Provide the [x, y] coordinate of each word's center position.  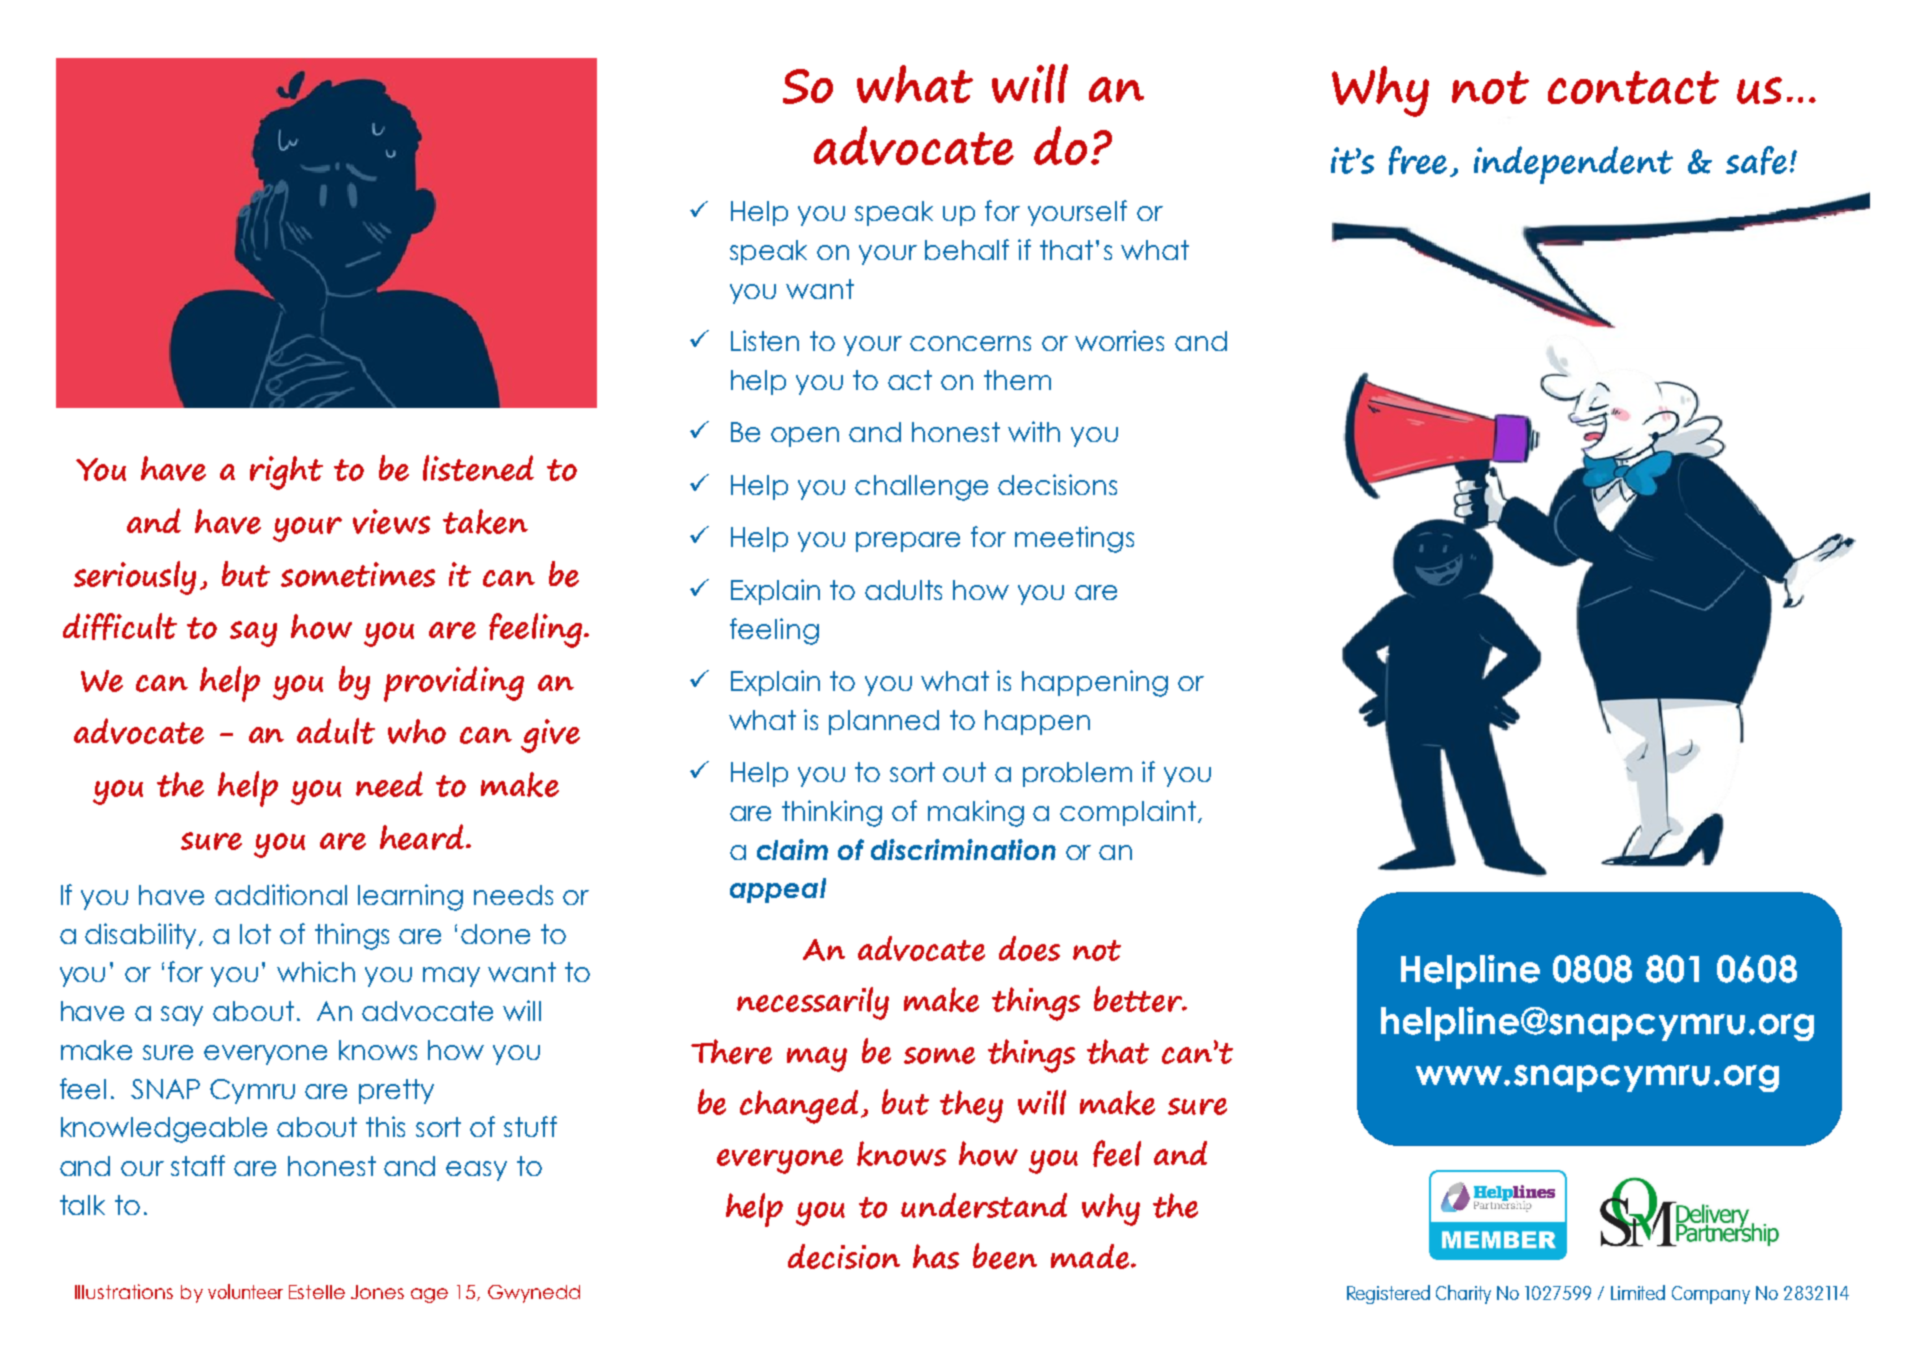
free [1420, 161]
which [316, 971]
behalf [967, 249]
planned [884, 722]
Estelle [317, 1292]
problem [1077, 774]
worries [1119, 340]
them [1017, 380]
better [1139, 999]
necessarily [813, 1003]
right [286, 473]
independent [1573, 165]
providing [454, 684]
